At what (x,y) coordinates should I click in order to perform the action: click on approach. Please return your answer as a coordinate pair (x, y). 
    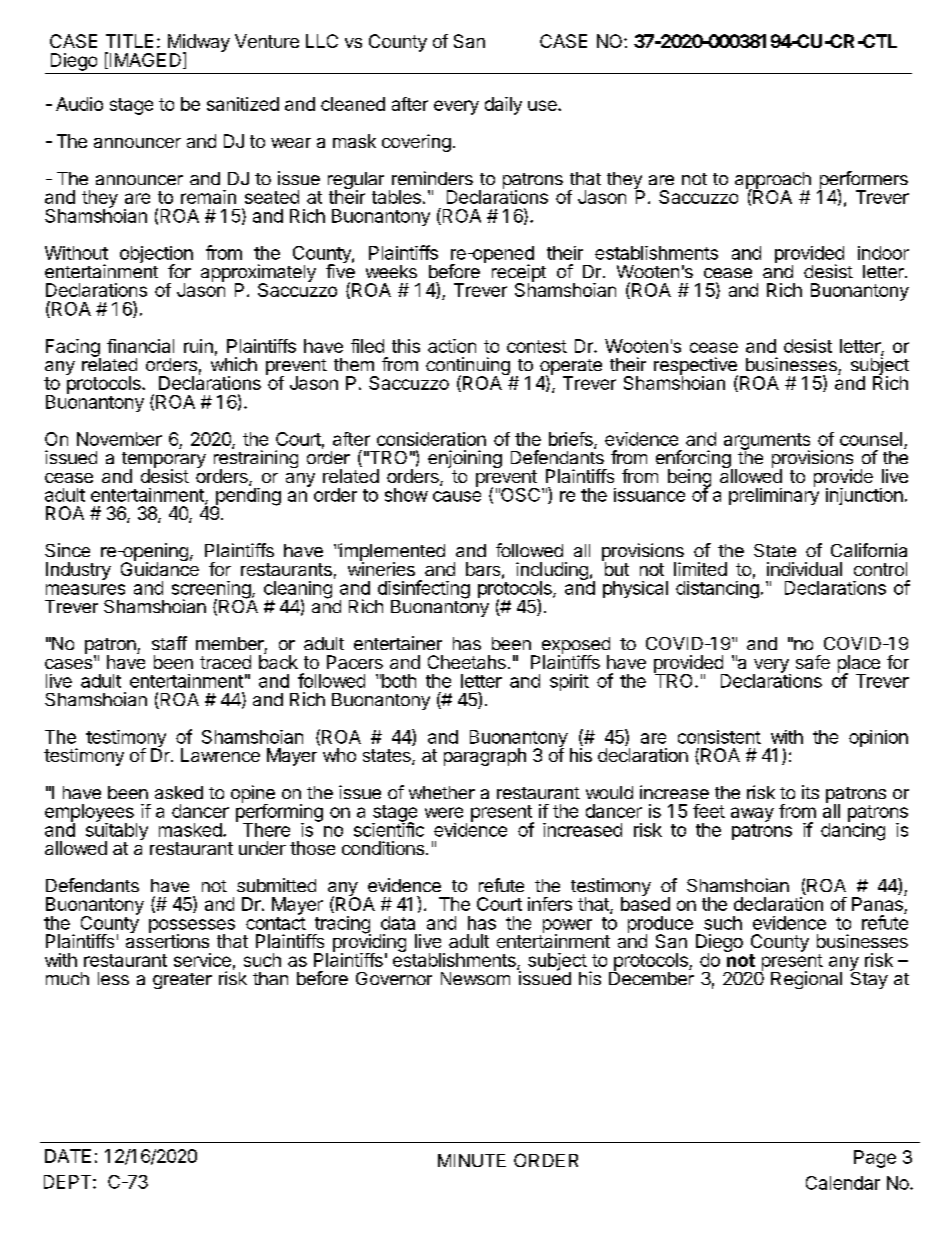
    Looking at the image, I should click on (773, 181).
